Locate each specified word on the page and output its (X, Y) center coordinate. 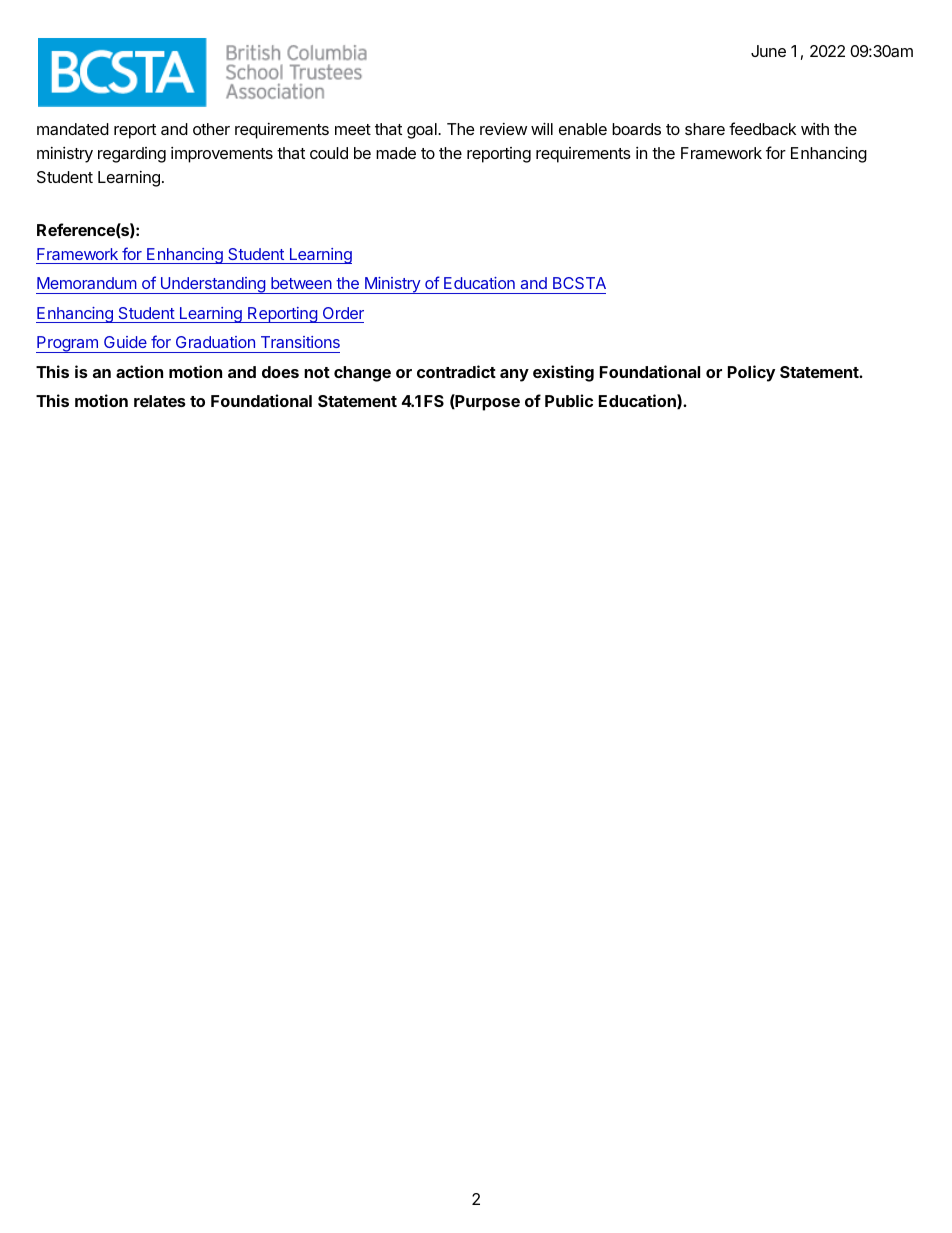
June (768, 51)
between (301, 283)
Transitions (300, 342)
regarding (132, 155)
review (503, 129)
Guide (125, 342)
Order (343, 313)
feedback (762, 128)
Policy (751, 373)
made (396, 153)
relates (160, 401)
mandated (73, 129)
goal (423, 131)
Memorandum (87, 283)
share (705, 129)
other (211, 129)
